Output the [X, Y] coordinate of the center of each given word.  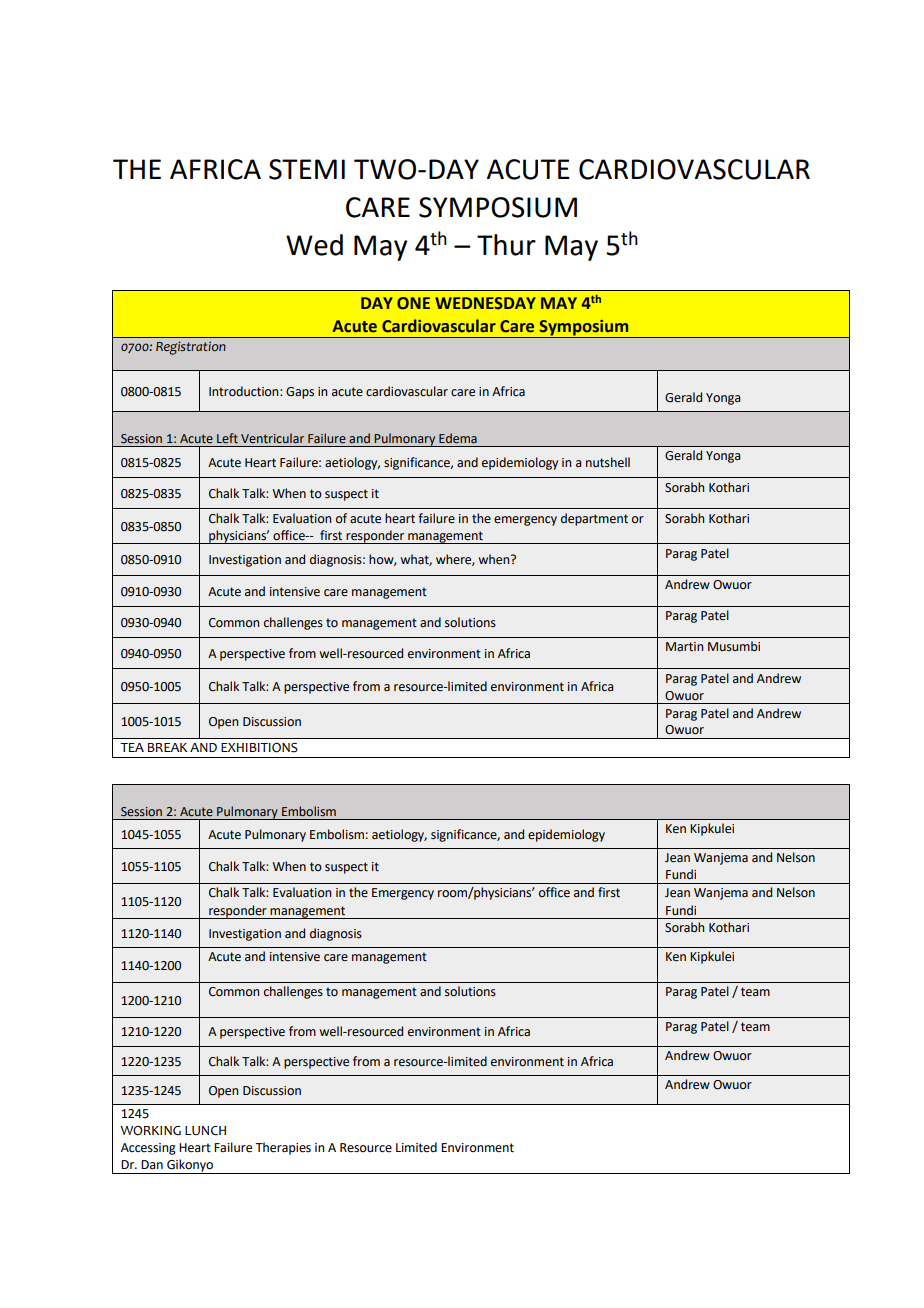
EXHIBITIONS [259, 748]
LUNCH [205, 1130]
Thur [506, 245]
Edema [458, 438]
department [594, 519]
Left [227, 438]
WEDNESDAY [485, 303]
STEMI [307, 169]
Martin [684, 646]
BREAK [167, 747]
